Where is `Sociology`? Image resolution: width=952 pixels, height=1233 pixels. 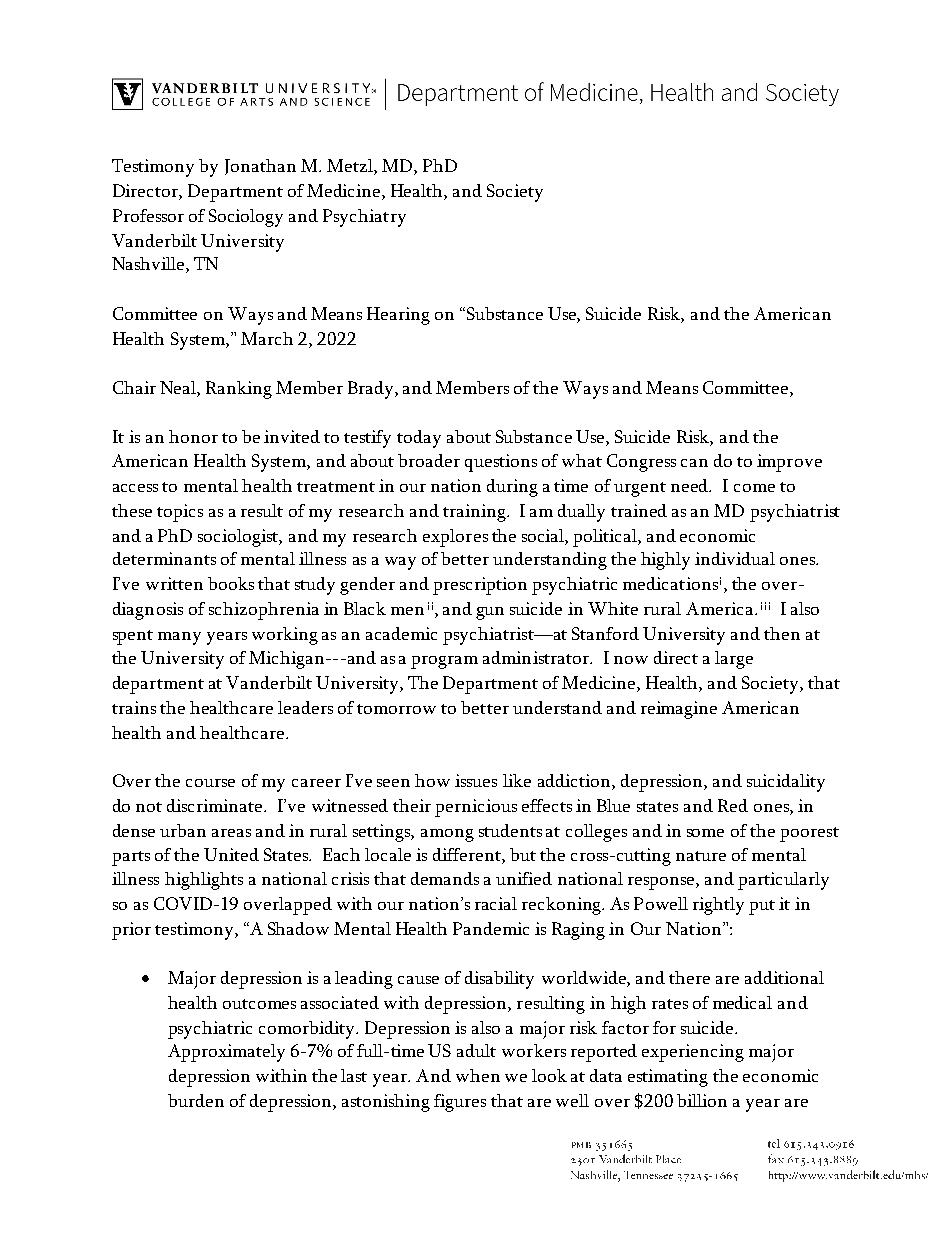
Sociology is located at coordinates (246, 218).
